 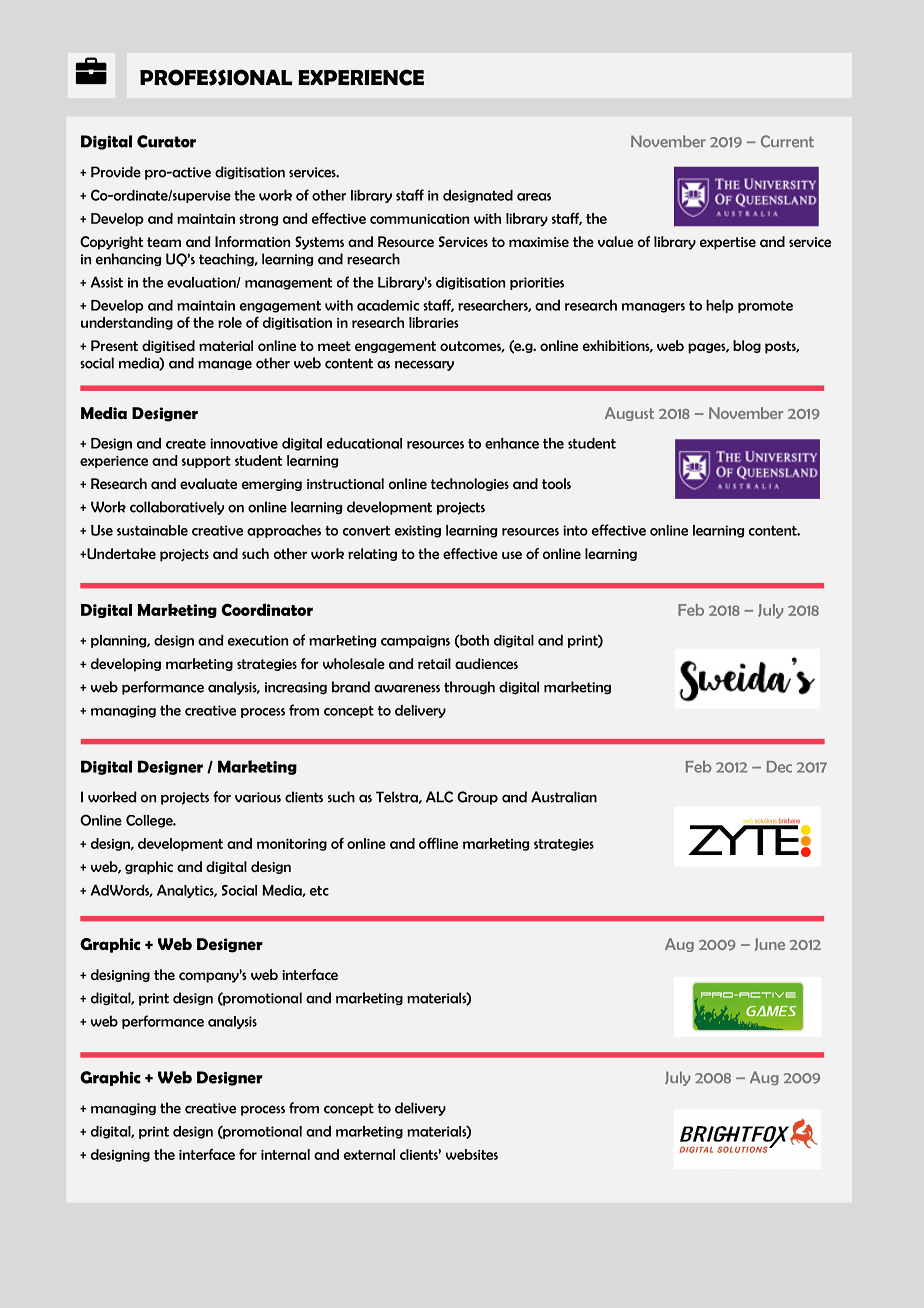 What do you see at coordinates (787, 141) in the screenshot?
I see `Current` at bounding box center [787, 141].
